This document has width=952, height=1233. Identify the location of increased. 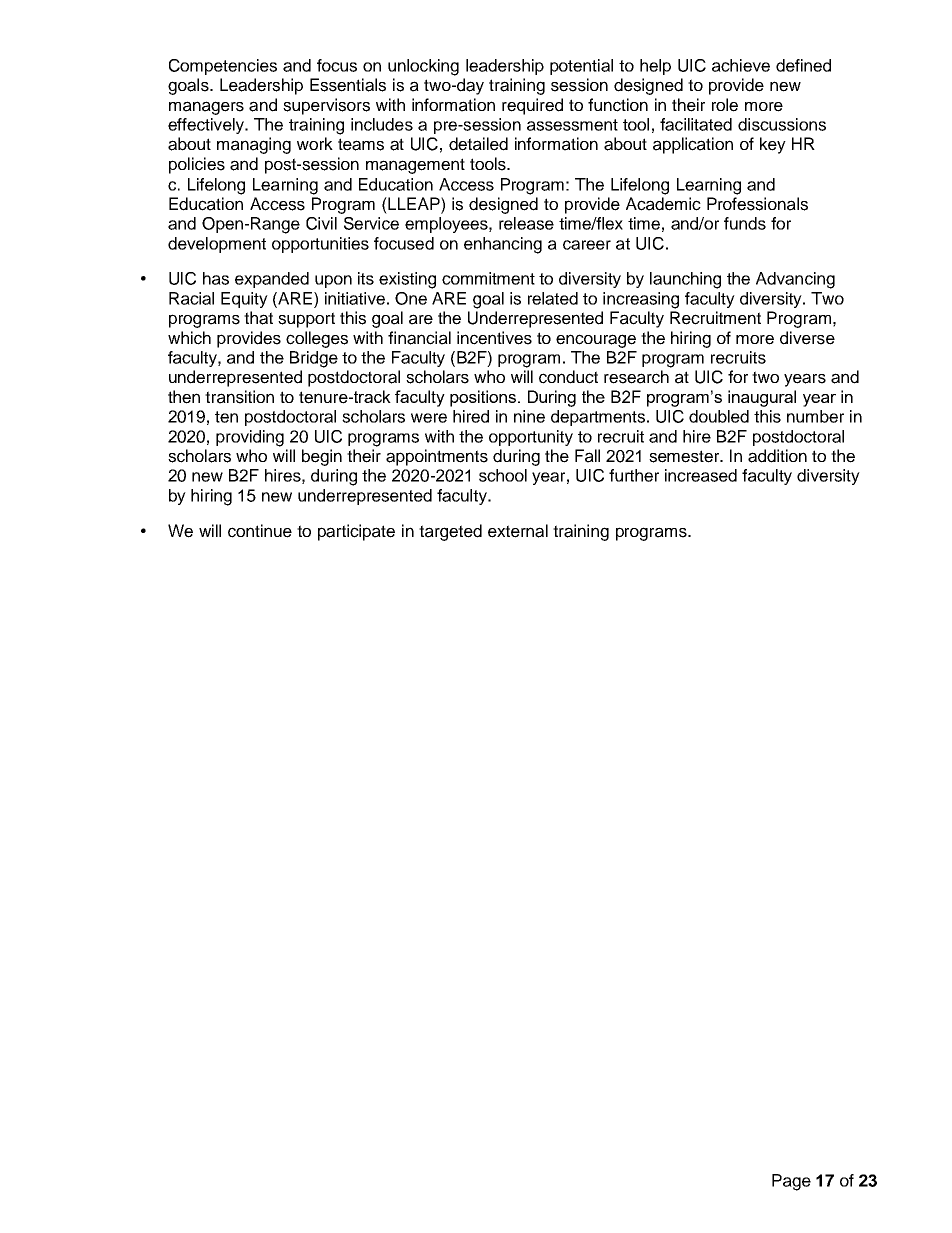
(701, 475).
